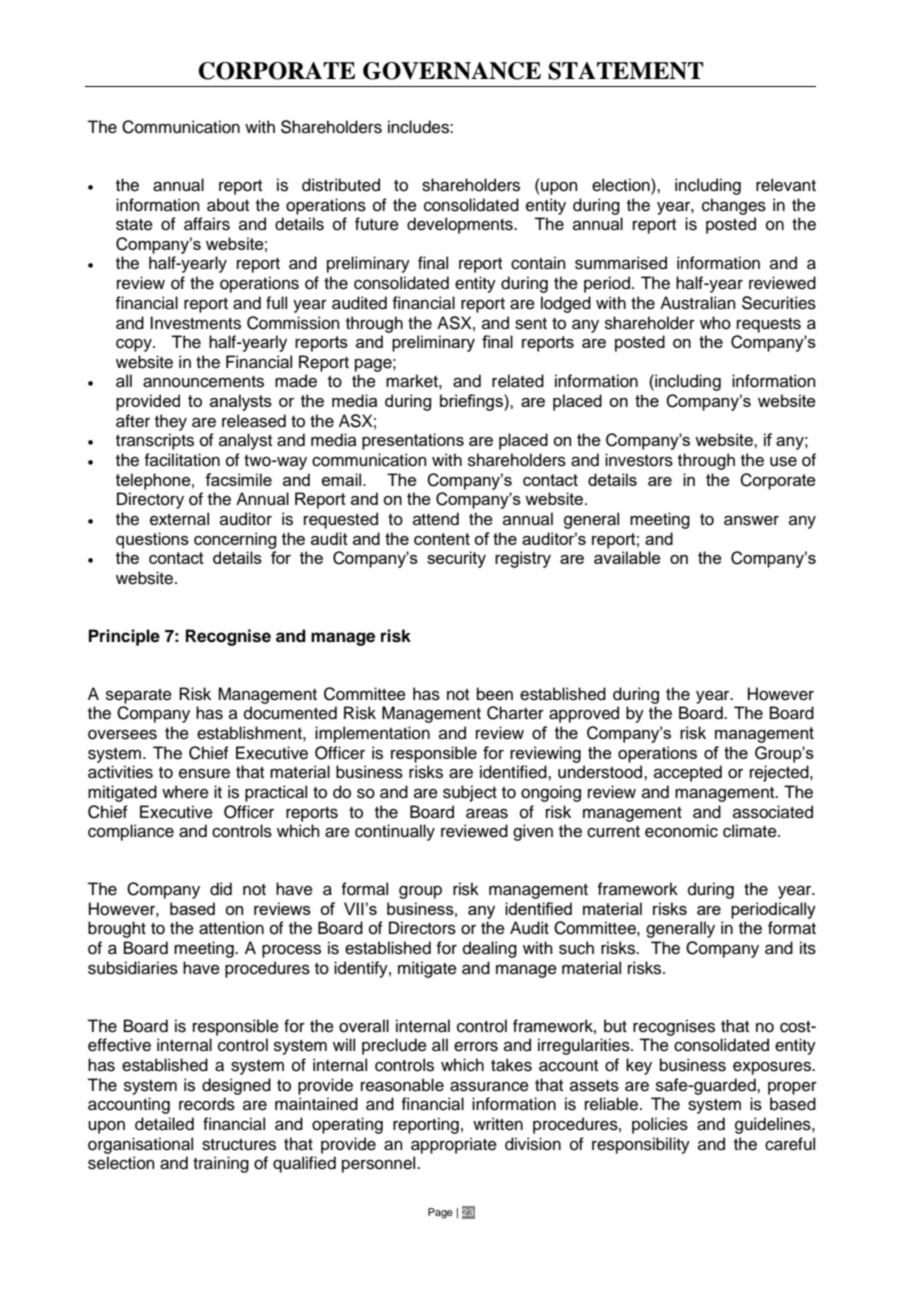 The width and height of the page is (924, 1307). I want to click on briefings, so click(472, 402).
